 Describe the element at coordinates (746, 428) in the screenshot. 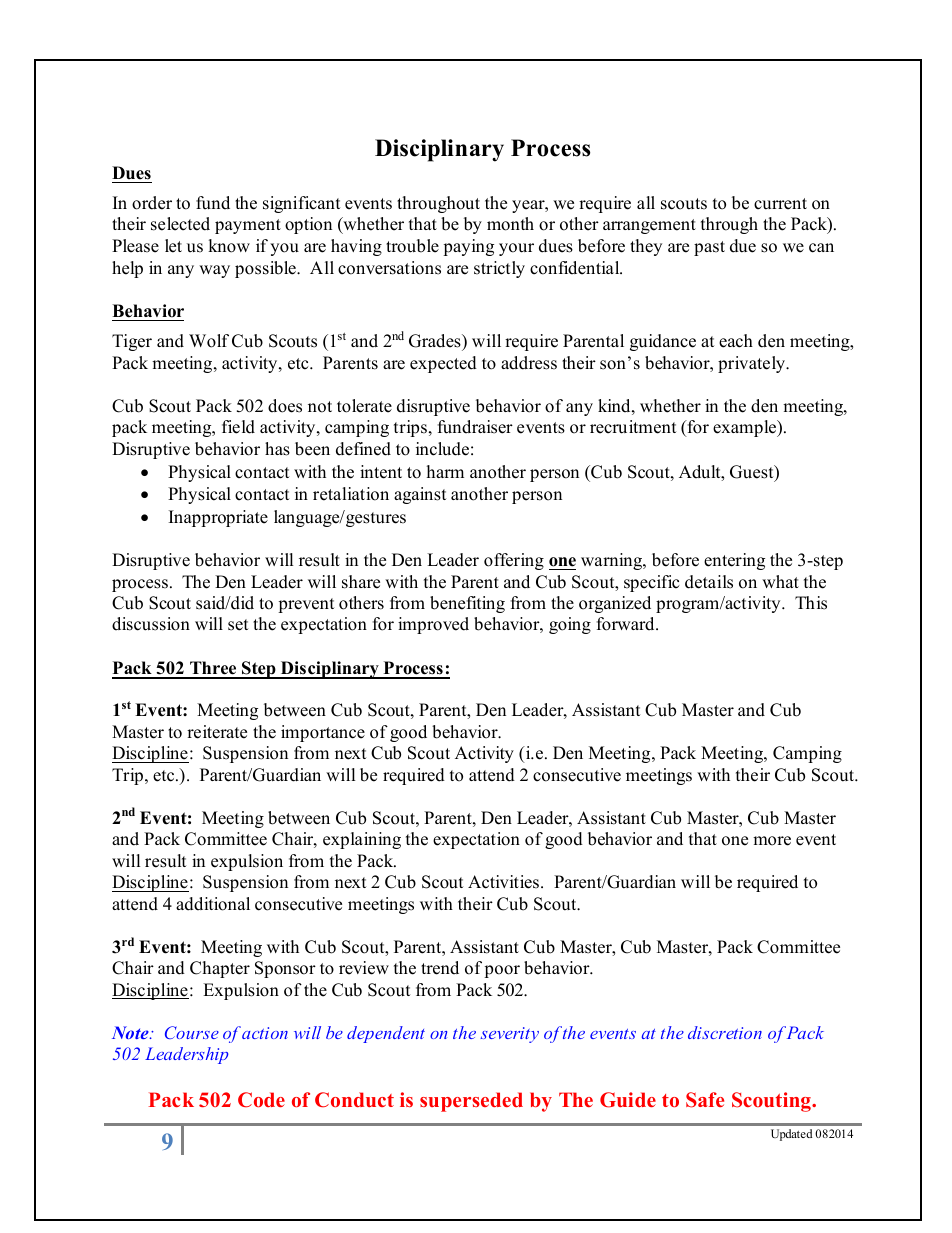

I see `example` at that location.
